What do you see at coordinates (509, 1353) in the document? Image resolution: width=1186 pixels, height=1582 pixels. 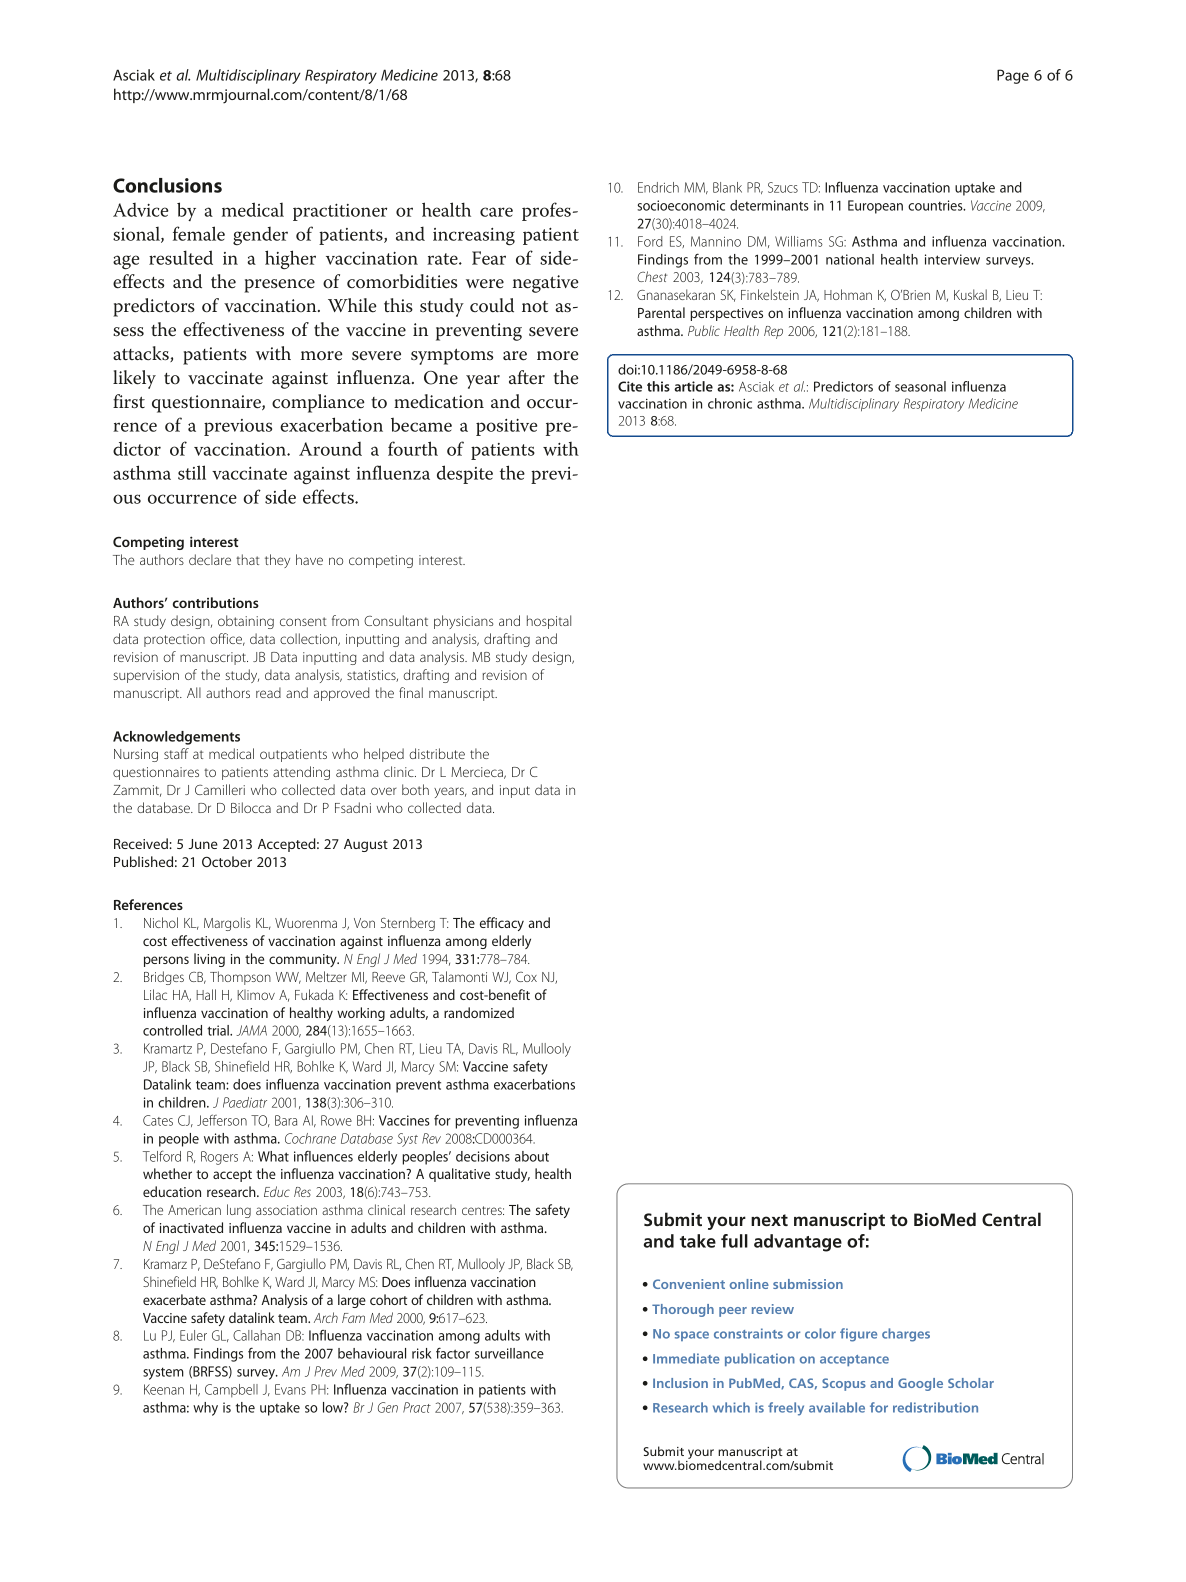 I see `surveillance` at bounding box center [509, 1353].
